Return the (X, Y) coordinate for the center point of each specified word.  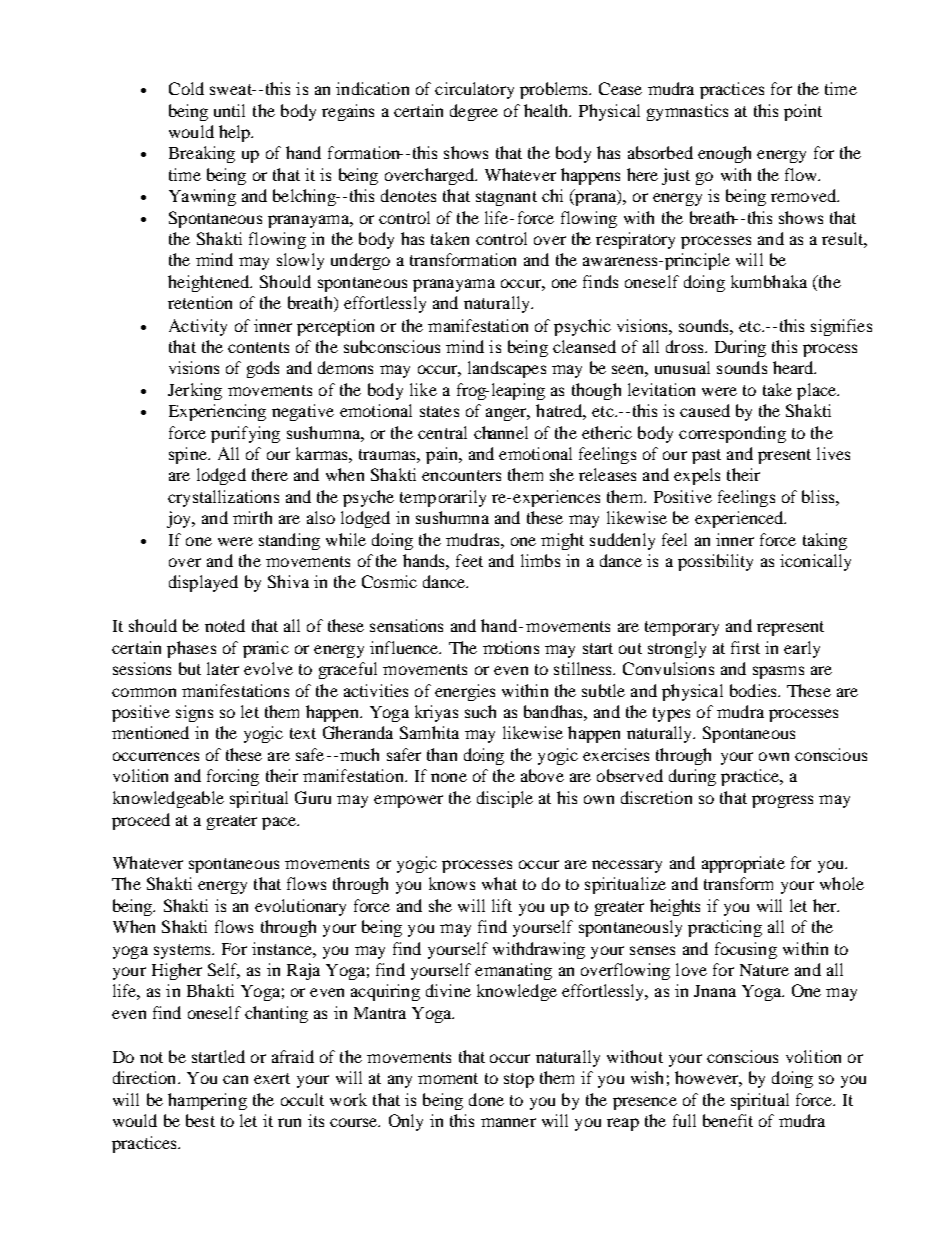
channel (501, 432)
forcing (233, 777)
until (229, 110)
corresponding (732, 434)
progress (782, 801)
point (803, 112)
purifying (245, 434)
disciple (505, 799)
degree (474, 112)
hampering (207, 1101)
